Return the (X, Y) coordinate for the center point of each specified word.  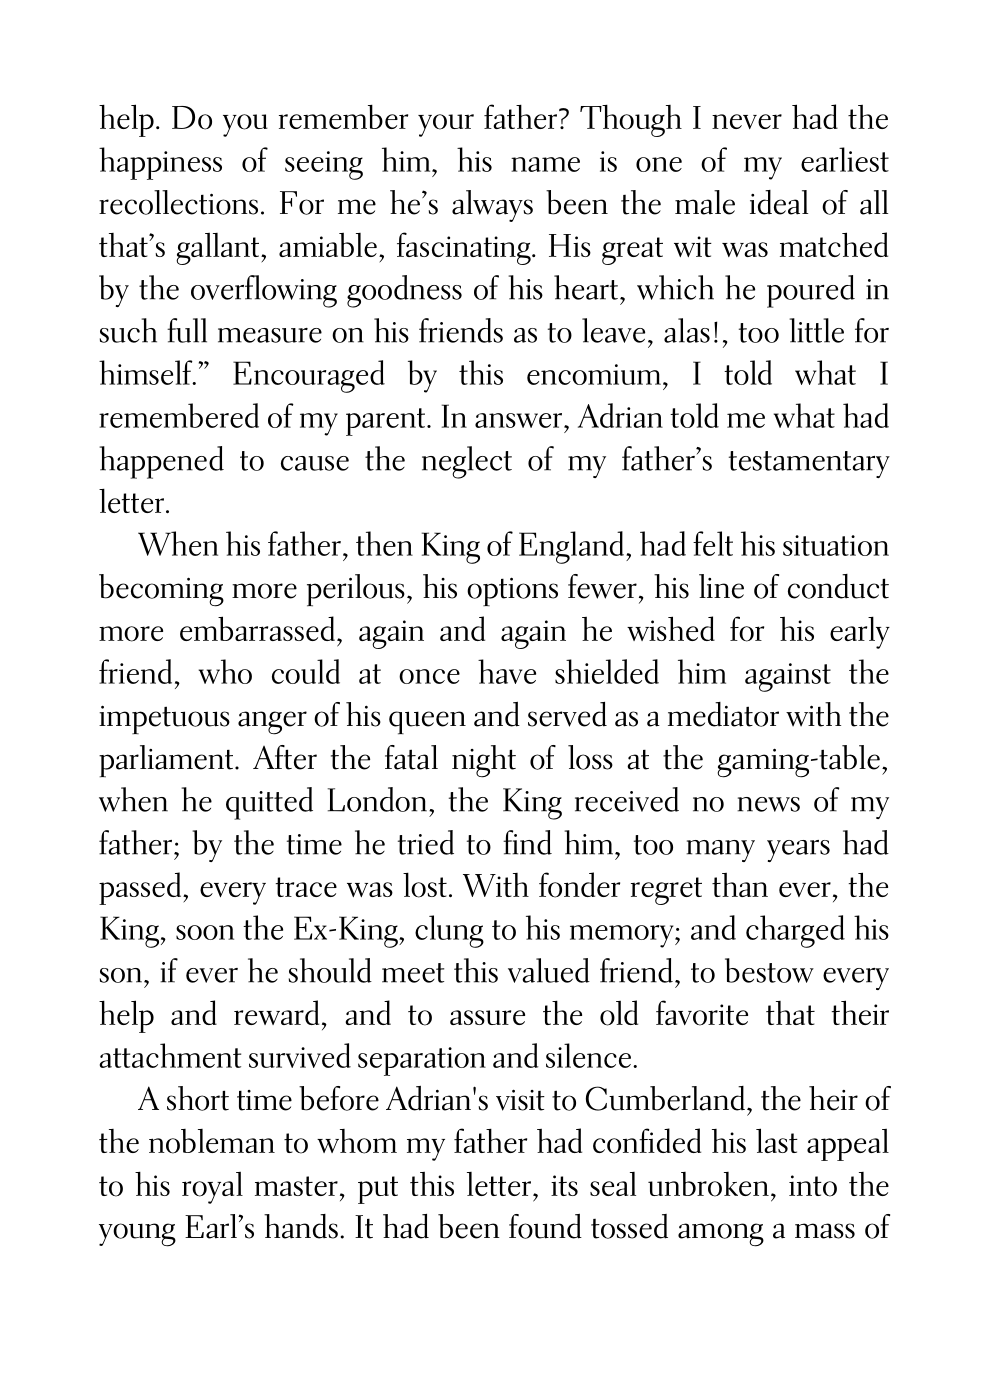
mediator (723, 714)
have (507, 671)
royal (212, 1188)
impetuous (164, 719)
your (446, 125)
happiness (160, 163)
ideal (779, 202)
